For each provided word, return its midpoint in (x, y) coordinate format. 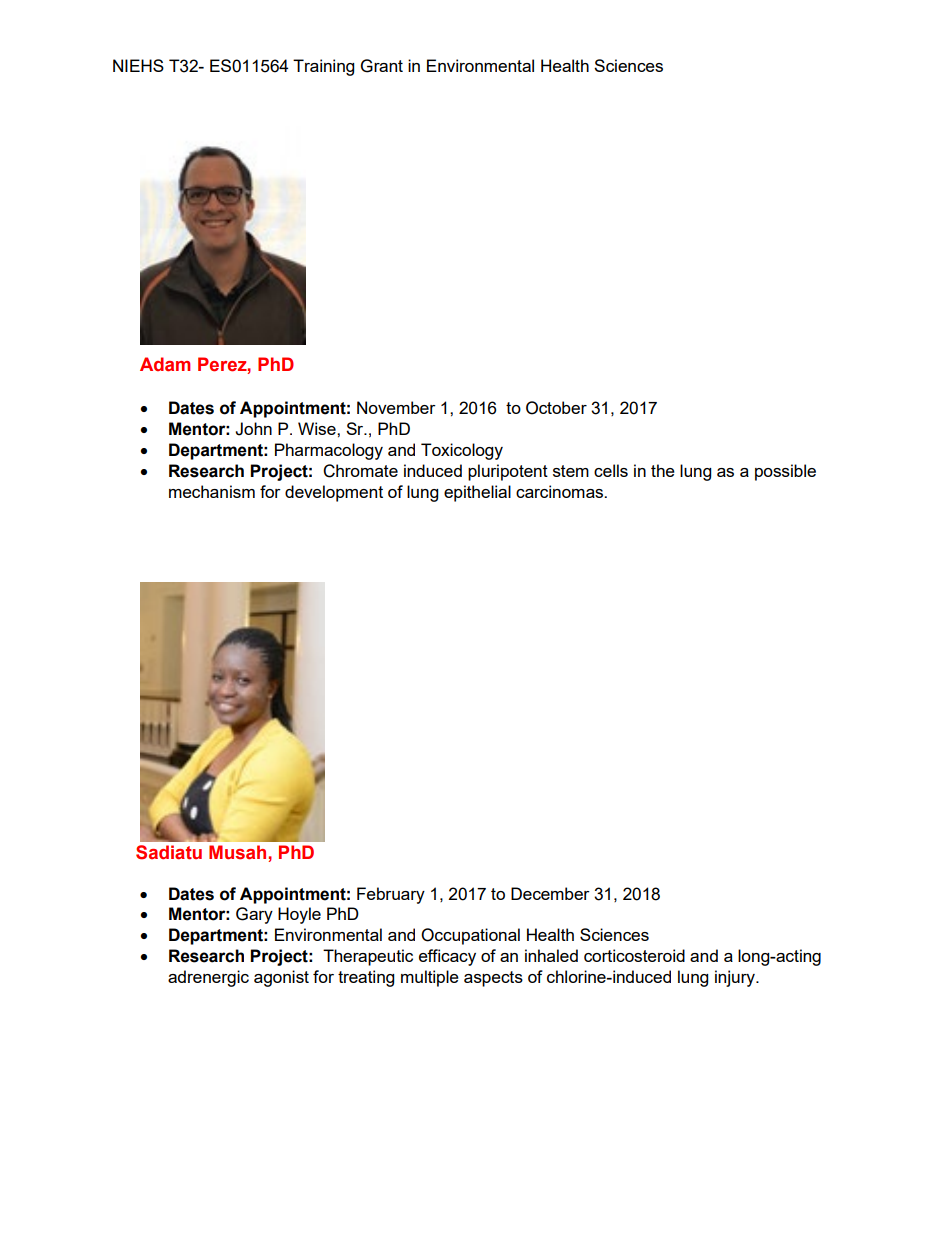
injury (736, 978)
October (556, 408)
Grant (382, 66)
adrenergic (208, 978)
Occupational (470, 936)
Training (323, 67)
